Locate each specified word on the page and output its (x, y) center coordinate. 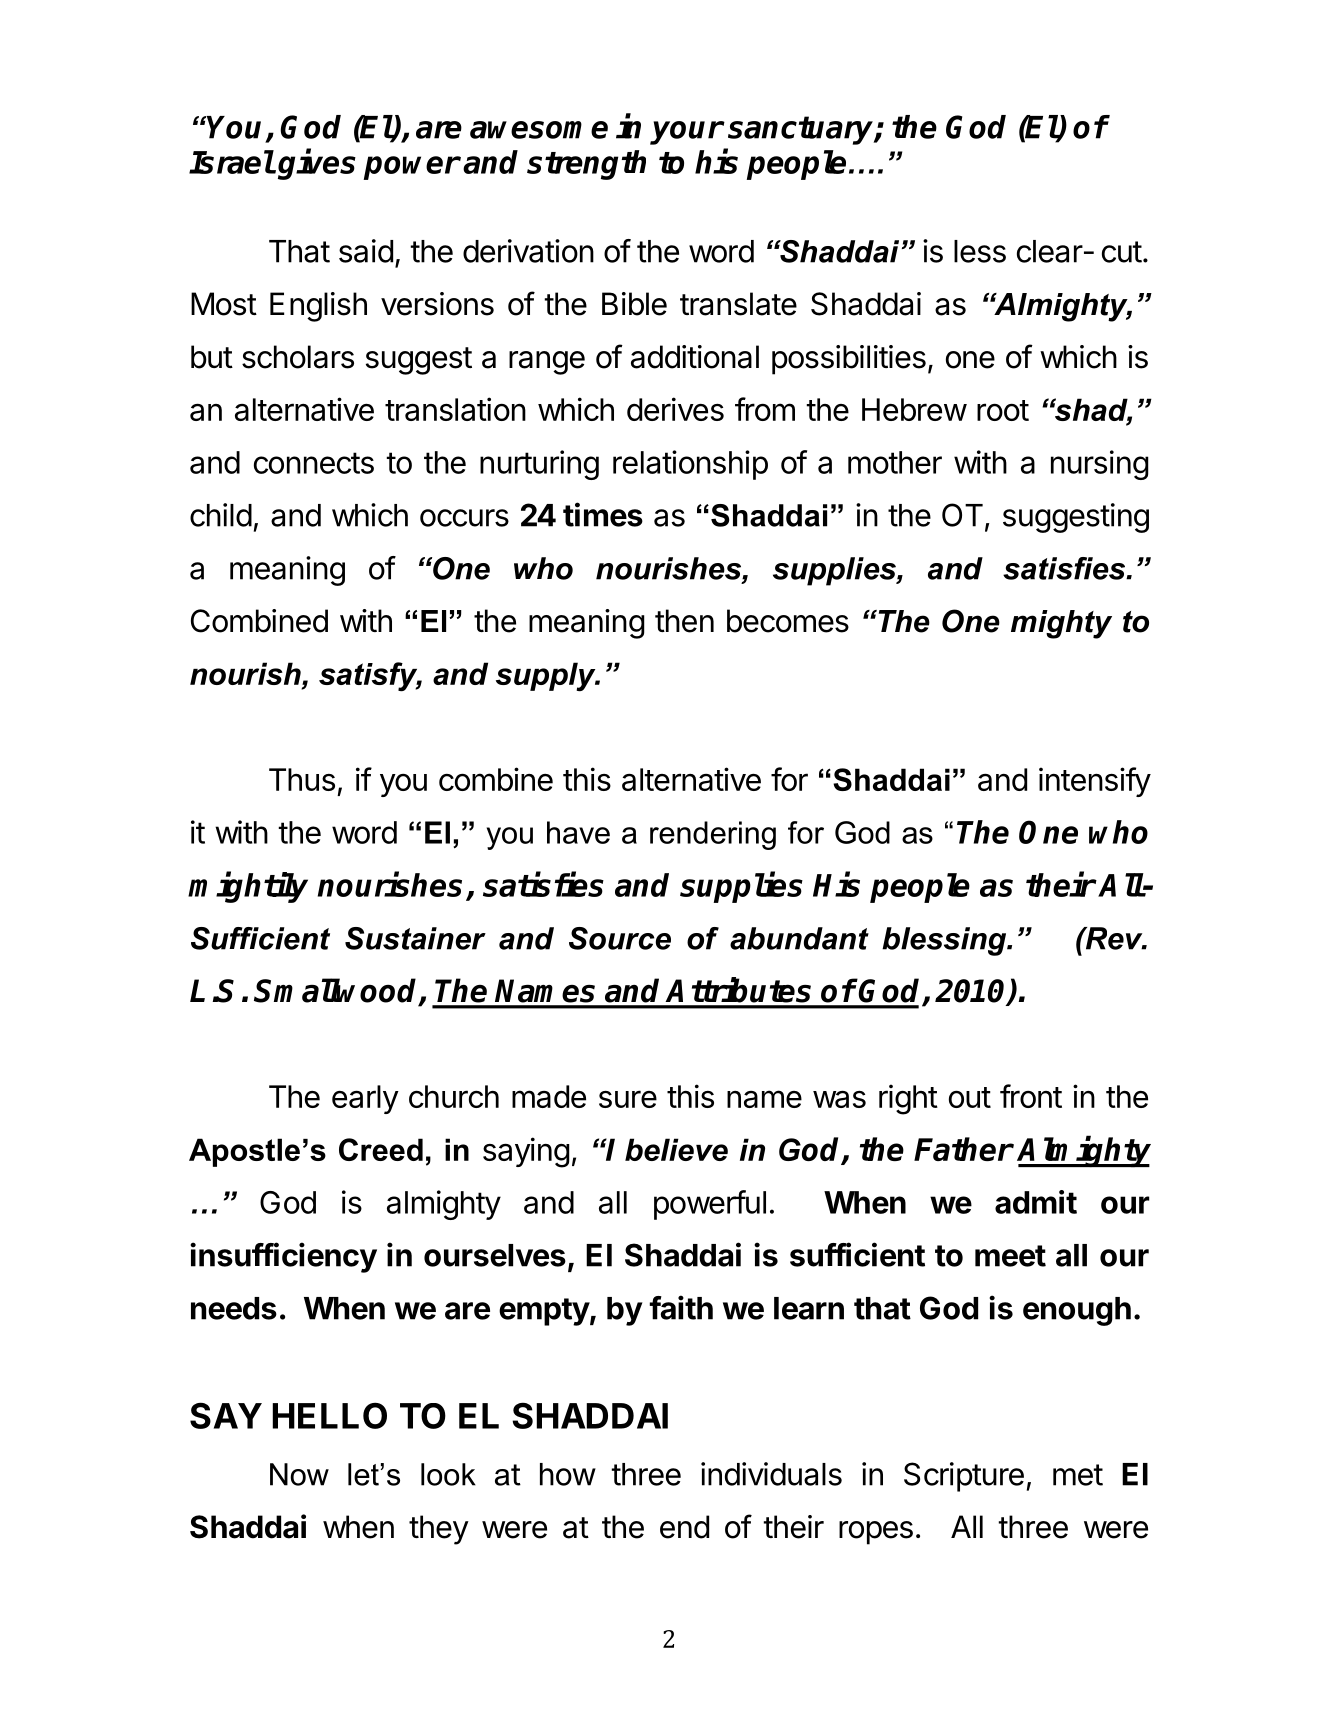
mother (895, 462)
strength (586, 165)
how (568, 1474)
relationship (690, 465)
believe (676, 1149)
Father (963, 1149)
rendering (713, 835)
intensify (1095, 782)
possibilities (849, 360)
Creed (381, 1149)
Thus (302, 779)
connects (314, 463)
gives (317, 164)
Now (299, 1474)
